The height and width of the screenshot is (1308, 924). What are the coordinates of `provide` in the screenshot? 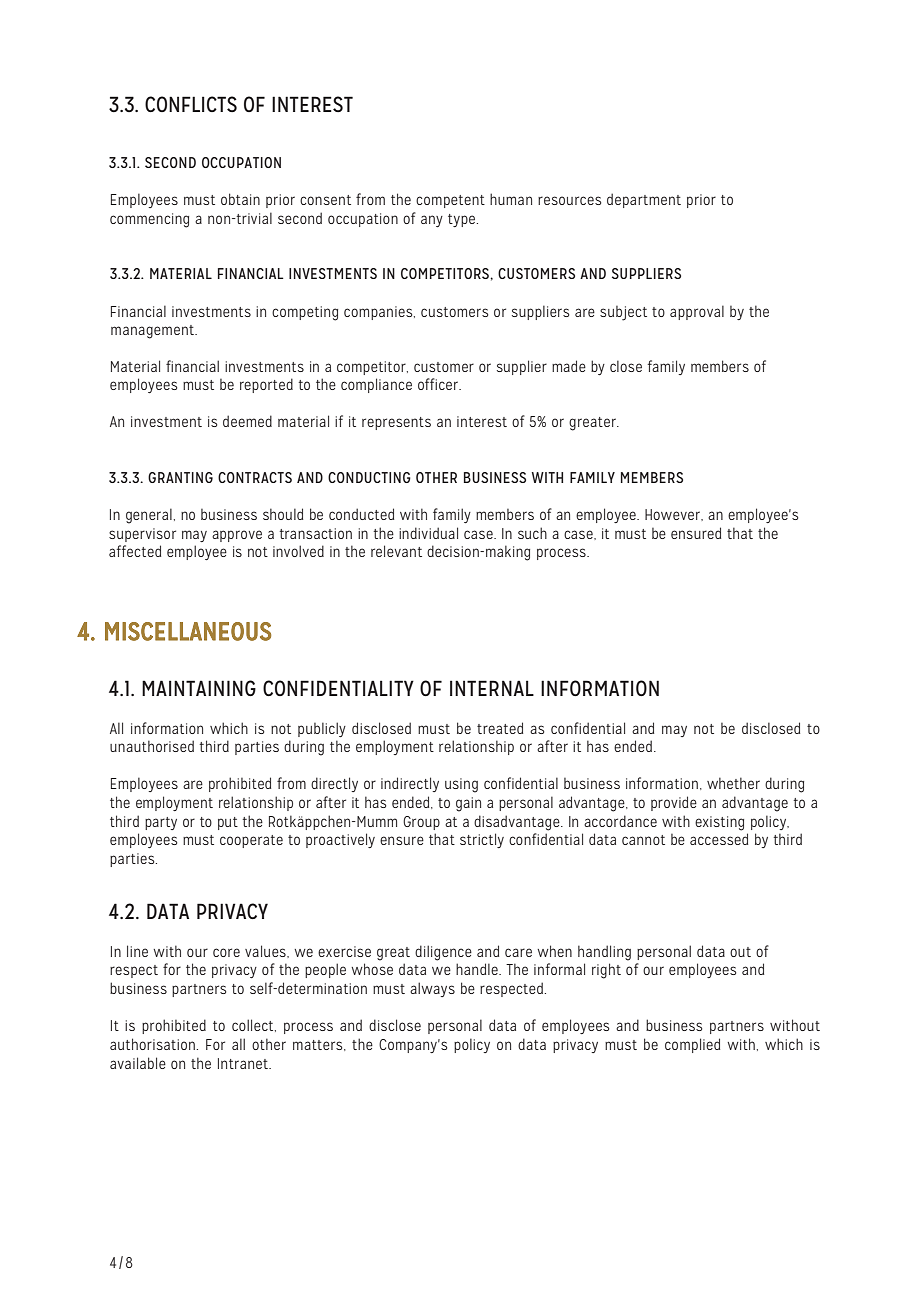 It's located at (674, 803).
